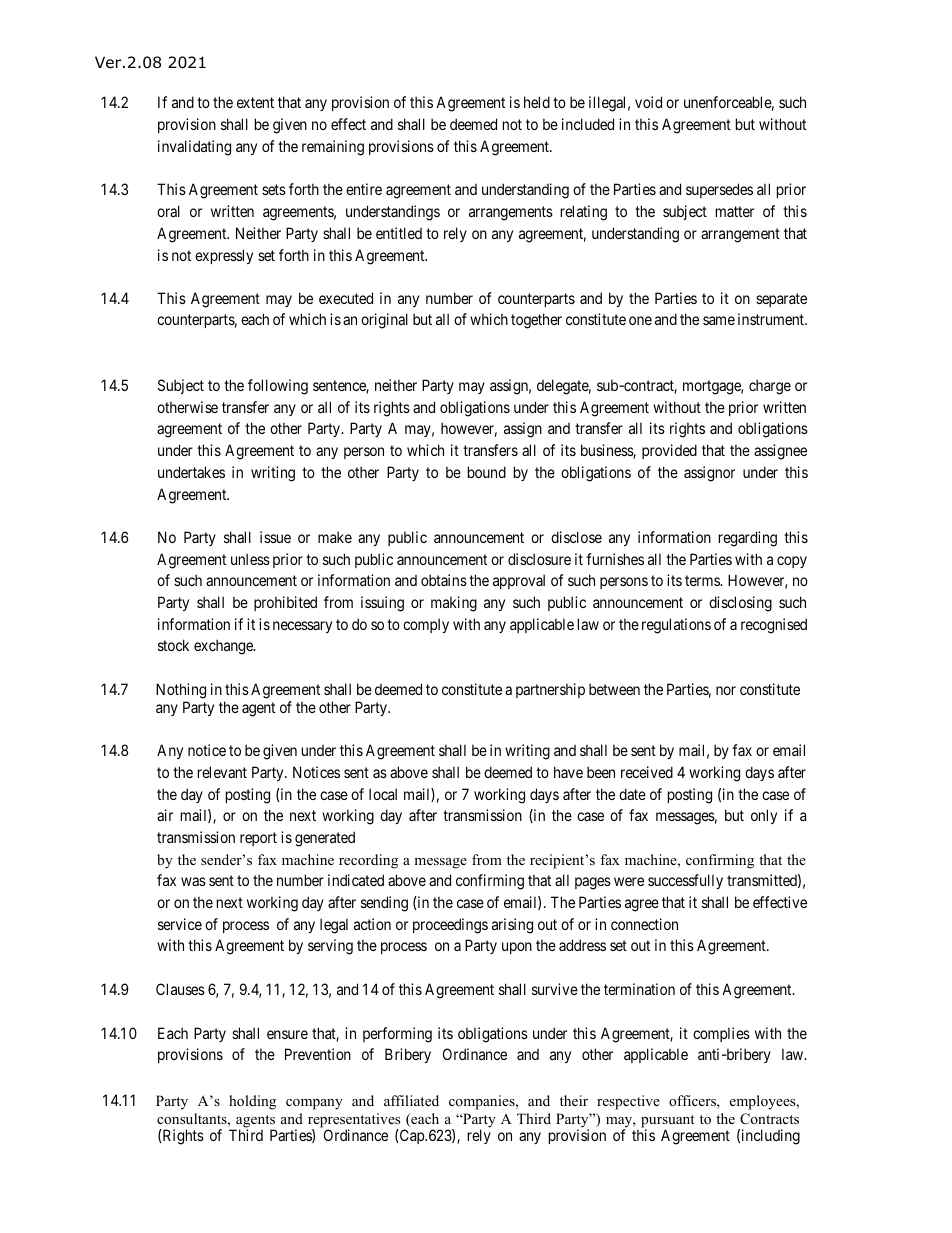  I want to click on holding, so click(252, 1102).
